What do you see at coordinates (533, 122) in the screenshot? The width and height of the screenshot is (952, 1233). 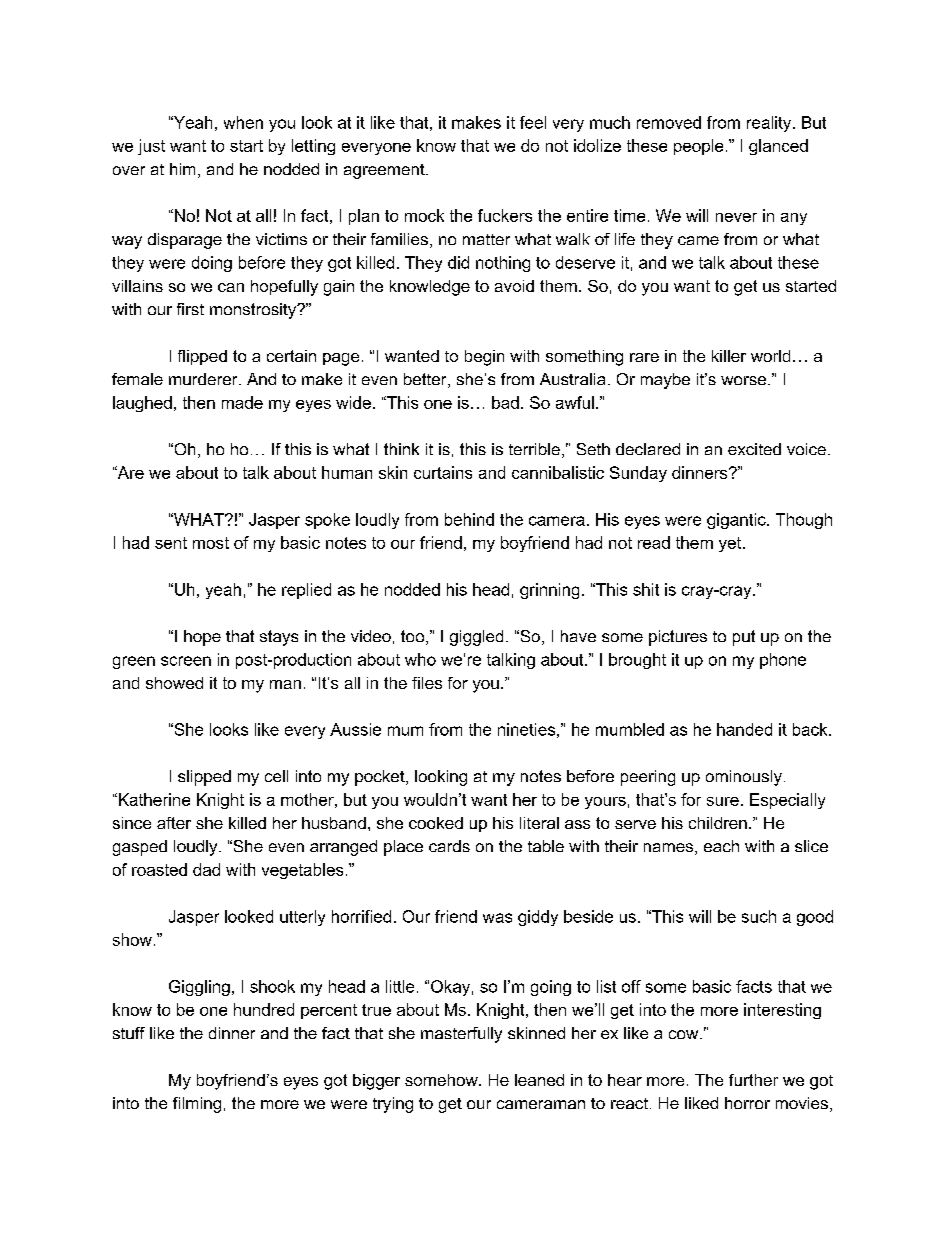 I see `feel` at bounding box center [533, 122].
